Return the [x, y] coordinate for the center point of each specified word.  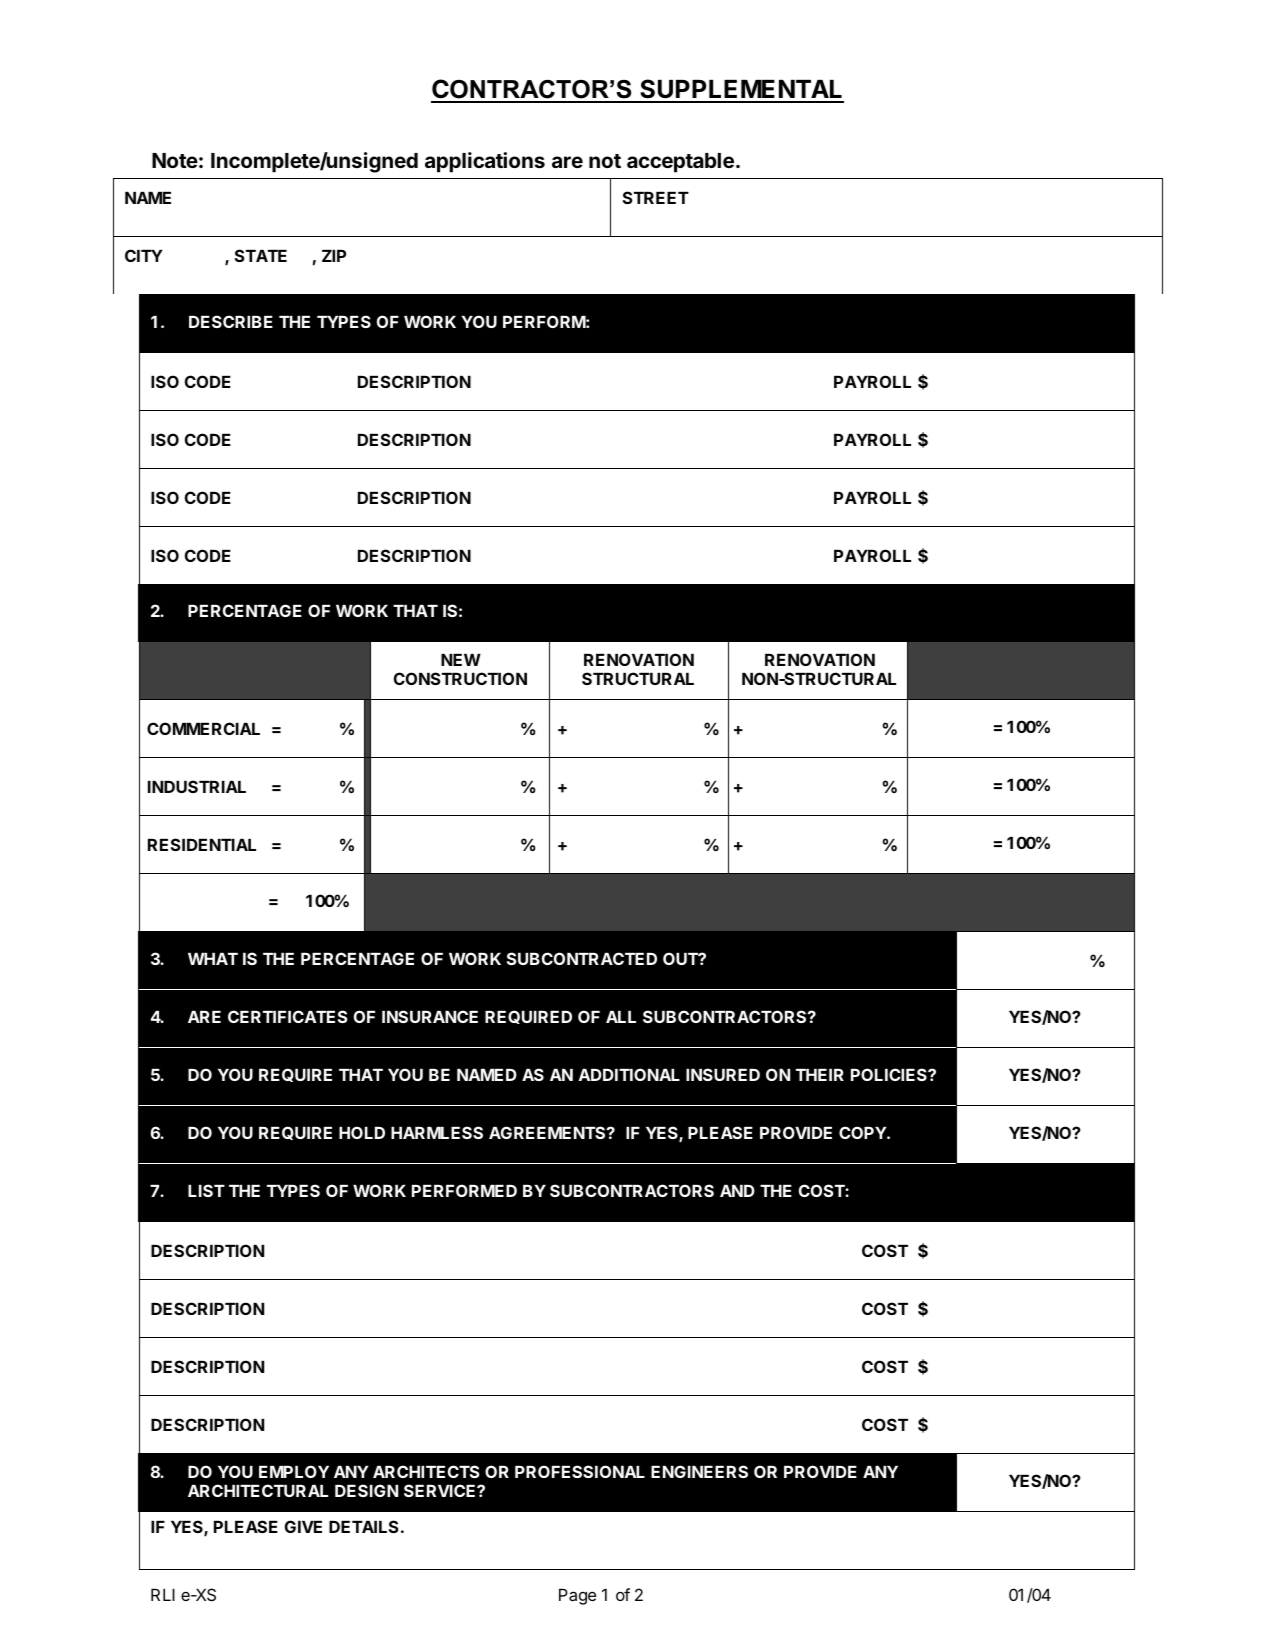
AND [737, 1191]
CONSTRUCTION [460, 678]
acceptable [680, 163]
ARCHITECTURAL [258, 1490]
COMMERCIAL [203, 728]
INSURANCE [430, 1016]
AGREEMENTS [548, 1132]
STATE [261, 255]
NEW [461, 660]
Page [577, 1597]
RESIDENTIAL [202, 844]
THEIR [820, 1075]
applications [485, 162]
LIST [206, 1190]
